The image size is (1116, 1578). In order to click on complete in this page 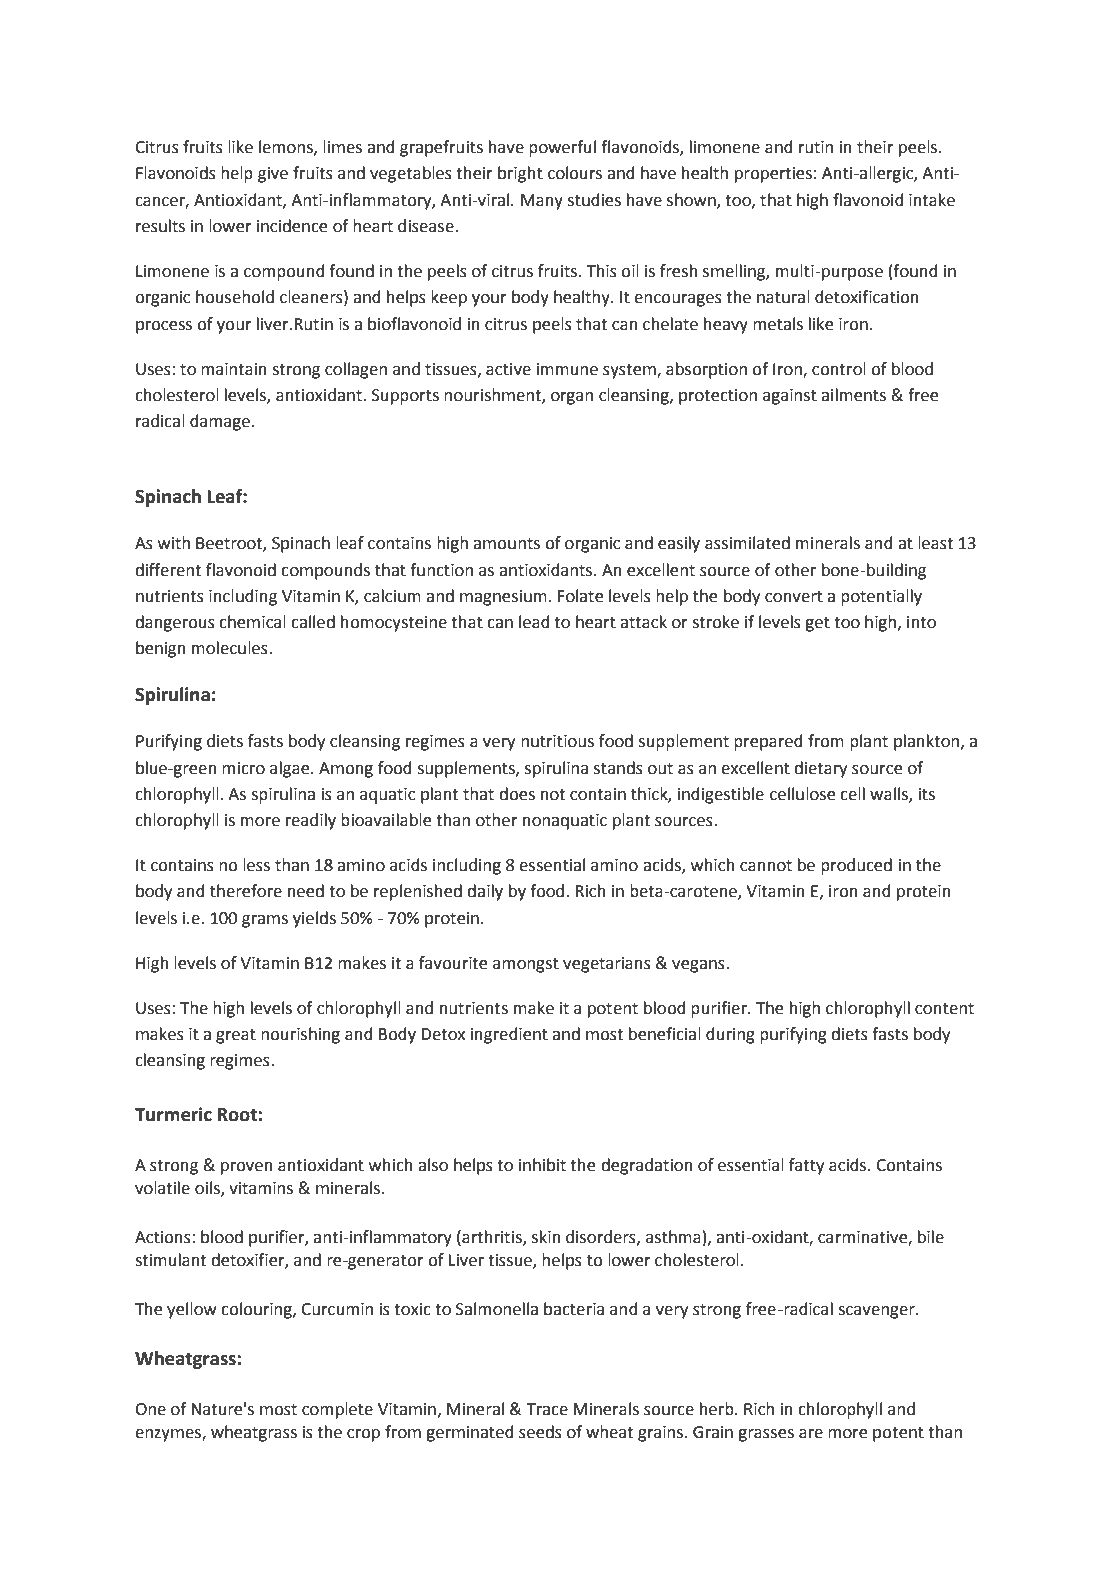, I will do `click(337, 1410)`.
